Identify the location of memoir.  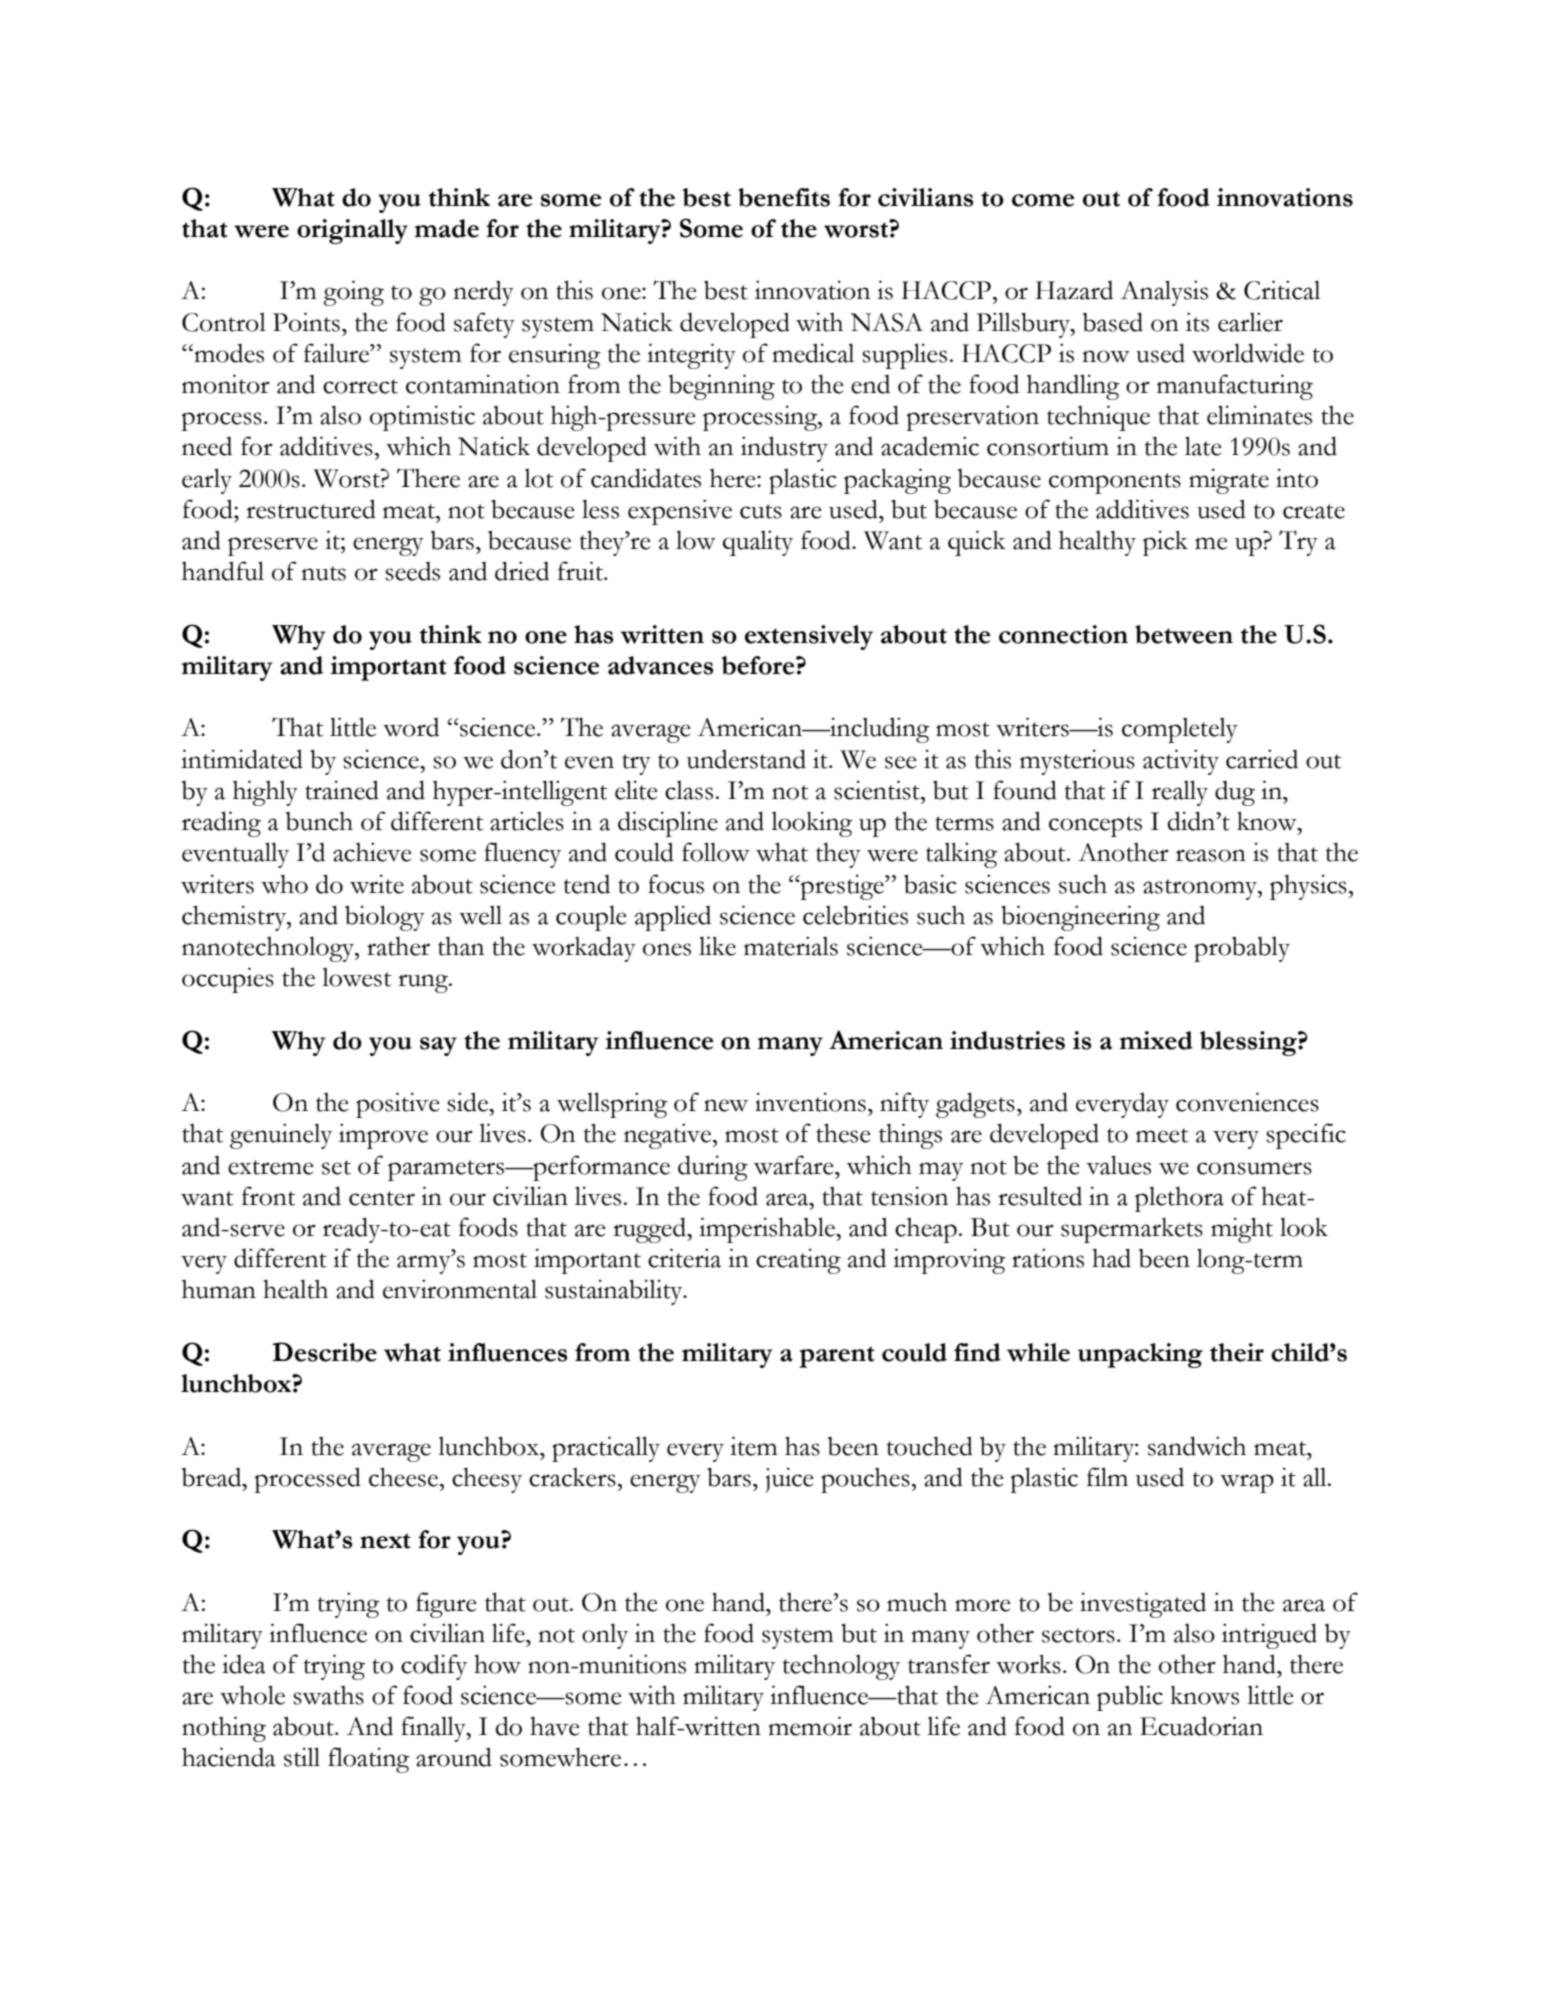
(810, 1726).
